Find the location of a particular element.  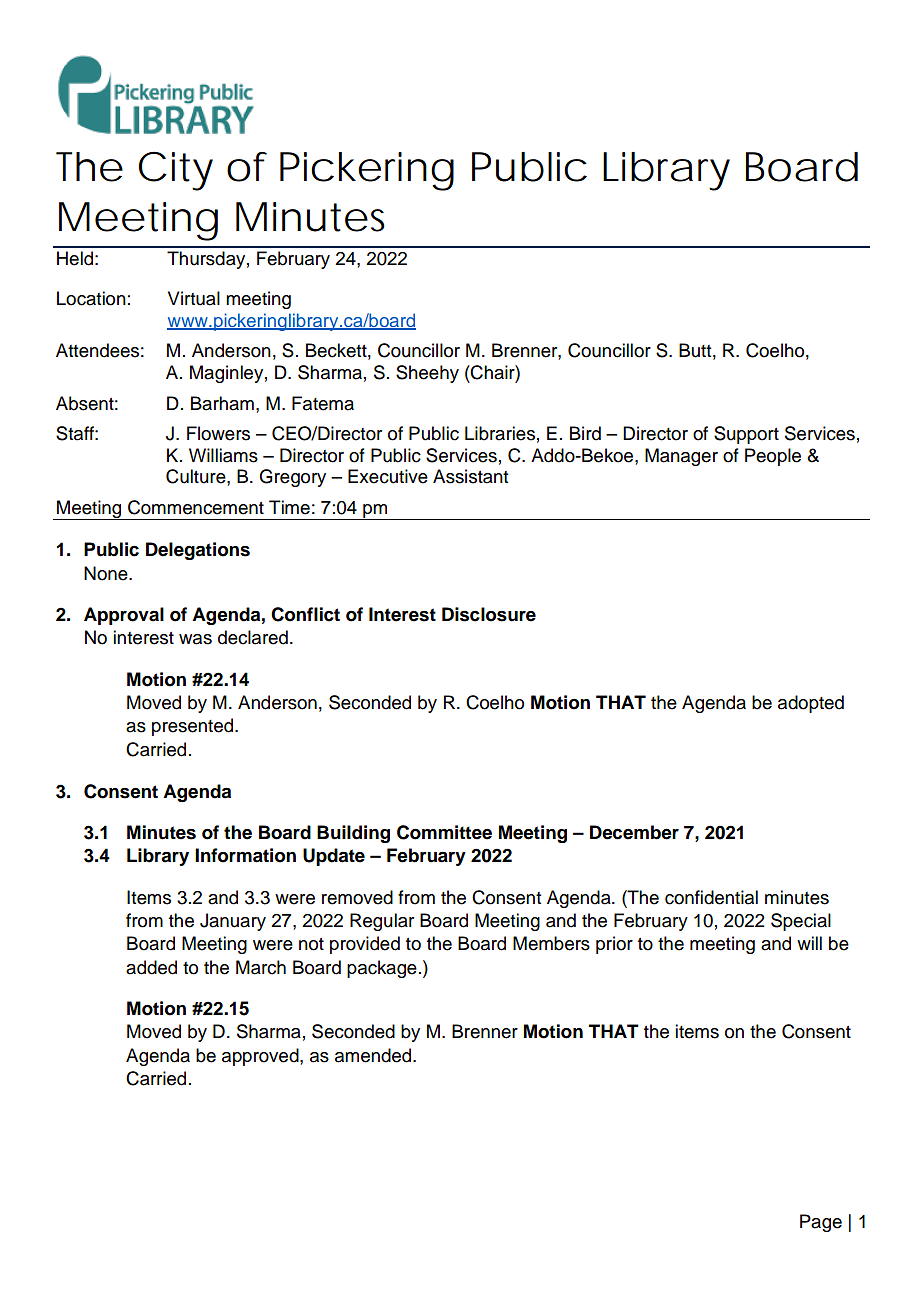

Support is located at coordinates (746, 435).
